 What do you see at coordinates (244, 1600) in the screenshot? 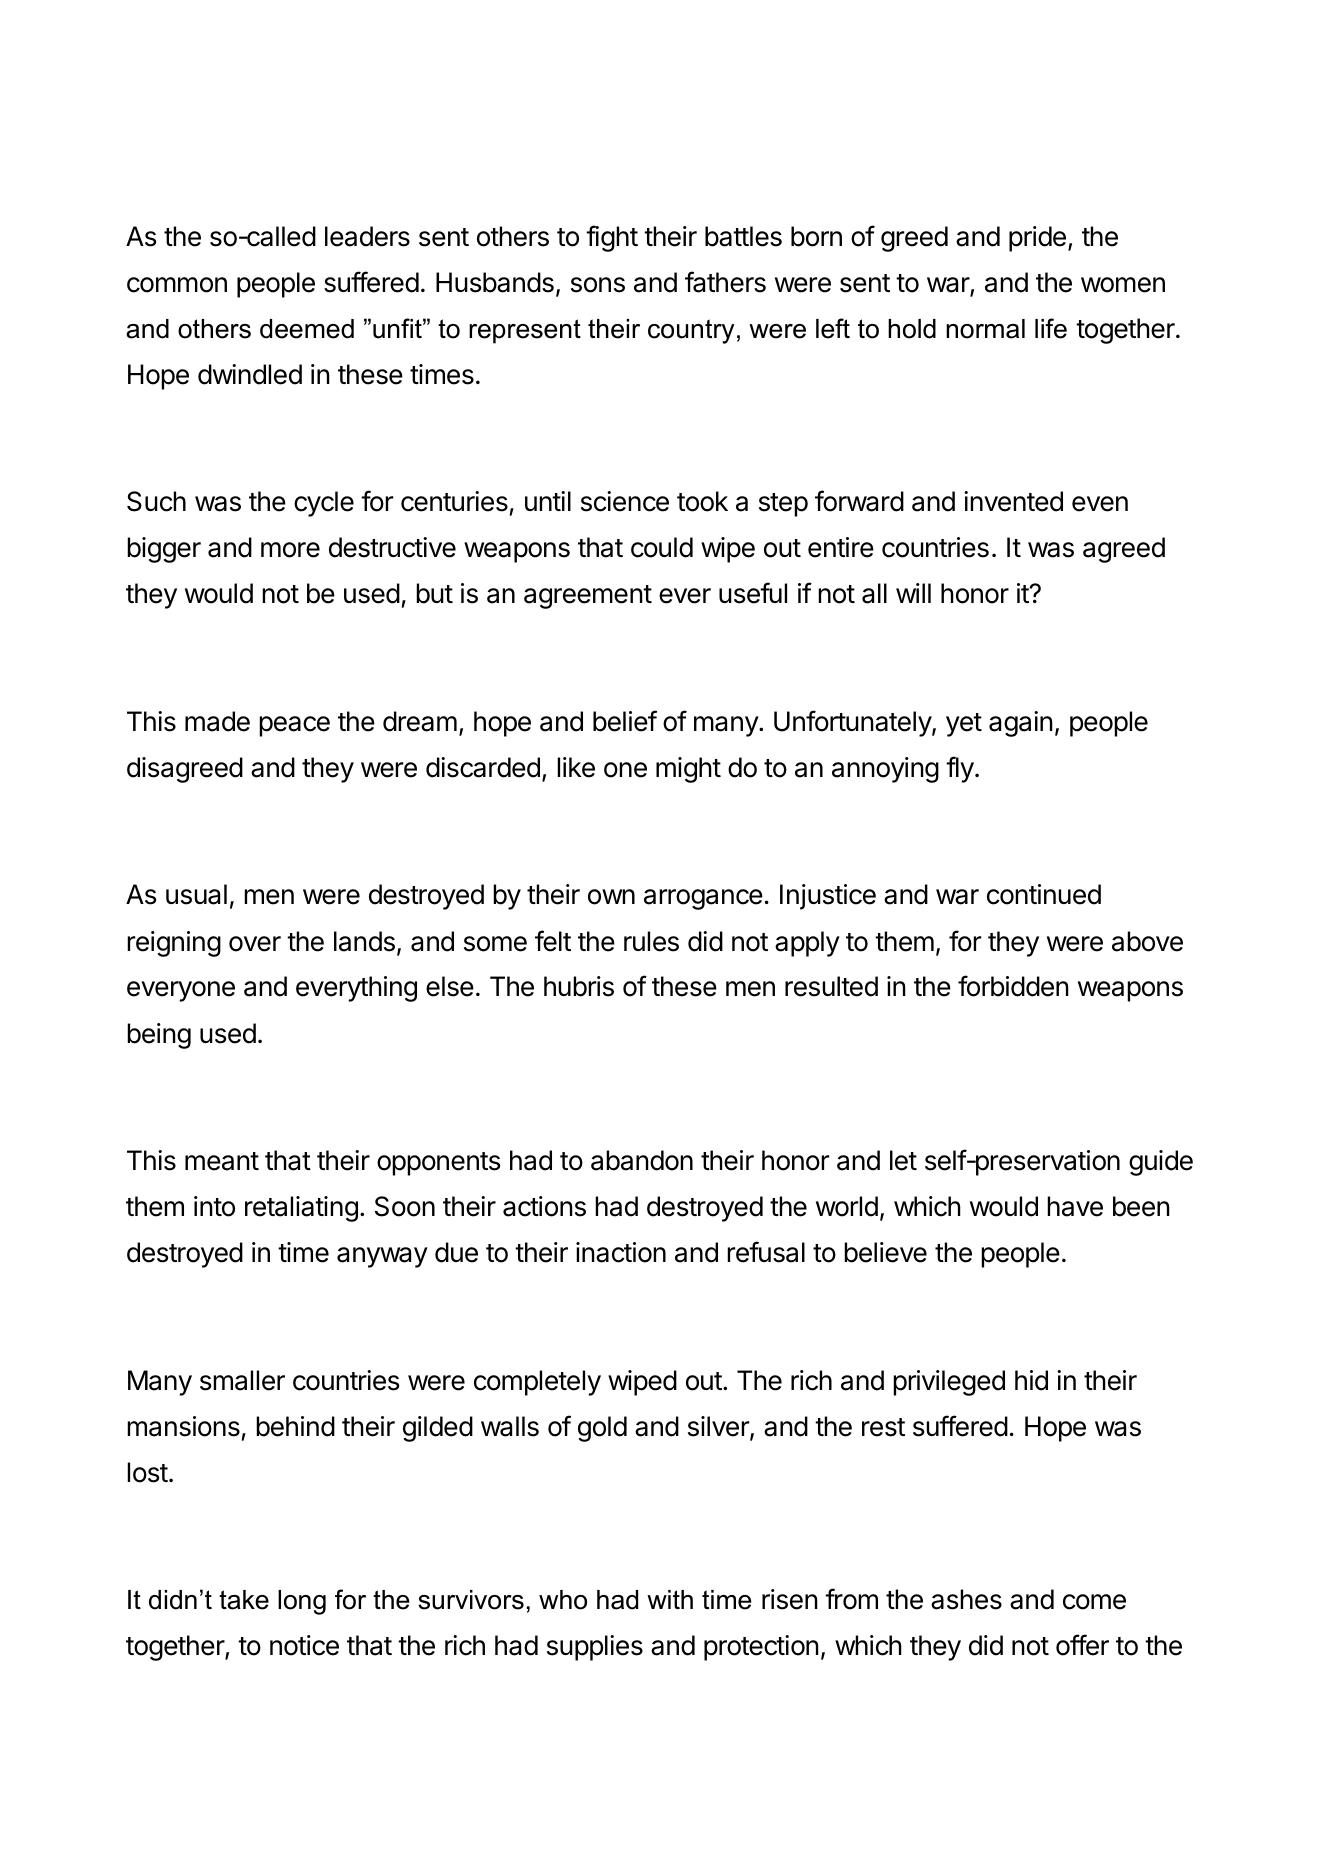
I see `take` at bounding box center [244, 1600].
